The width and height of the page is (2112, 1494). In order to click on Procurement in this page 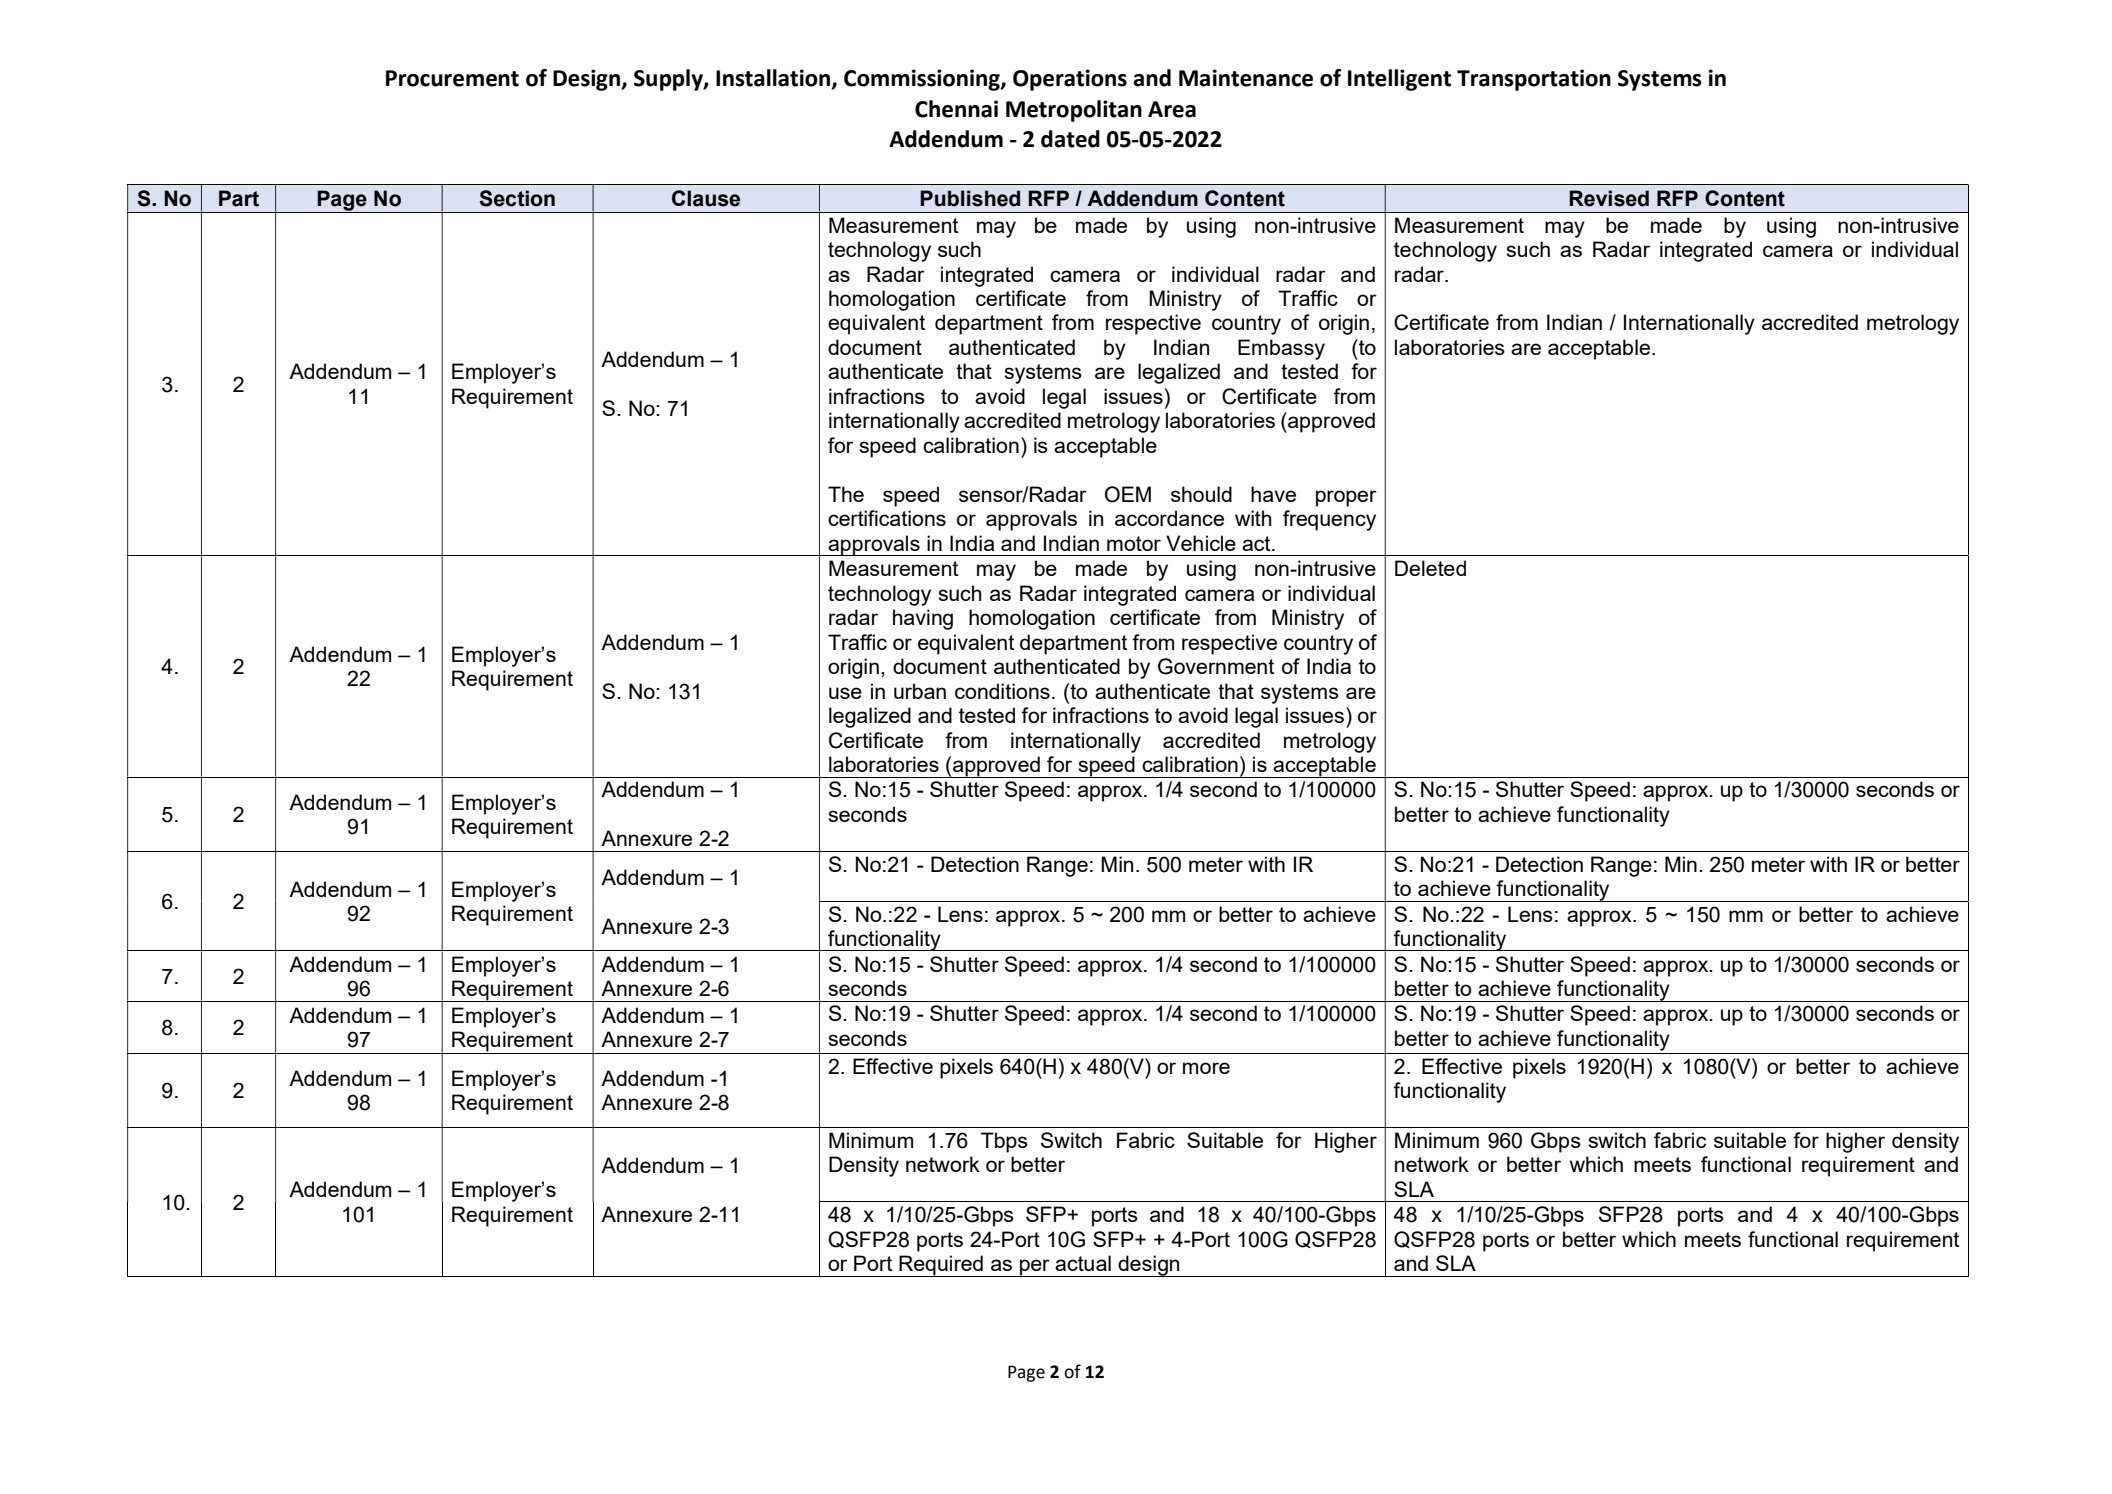, I will do `click(452, 78)`.
